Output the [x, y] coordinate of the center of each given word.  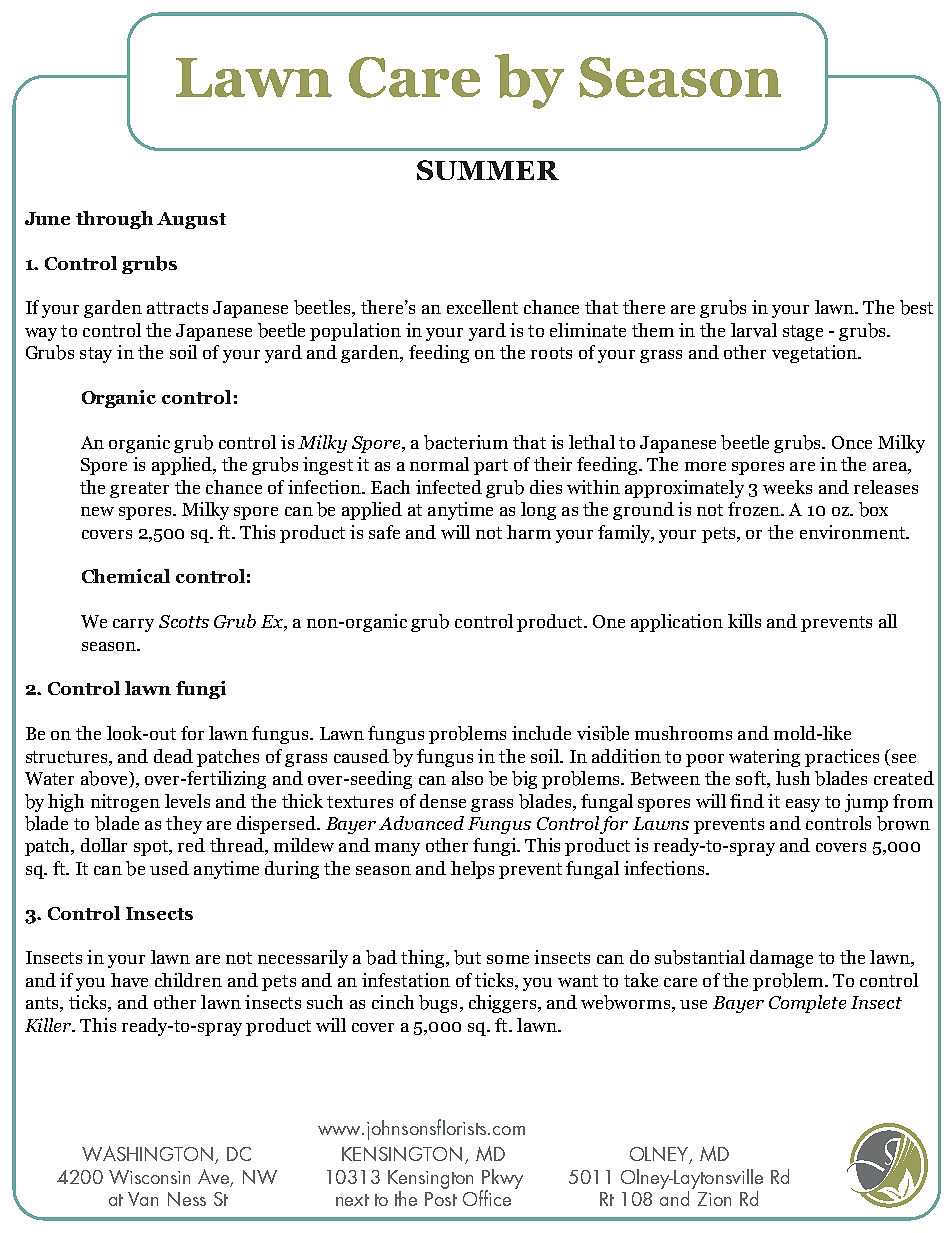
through [114, 220]
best [916, 307]
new [97, 511]
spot [152, 848]
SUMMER [488, 170]
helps [472, 870]
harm [529, 532]
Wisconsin [149, 1177]
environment [853, 532]
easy [803, 805]
